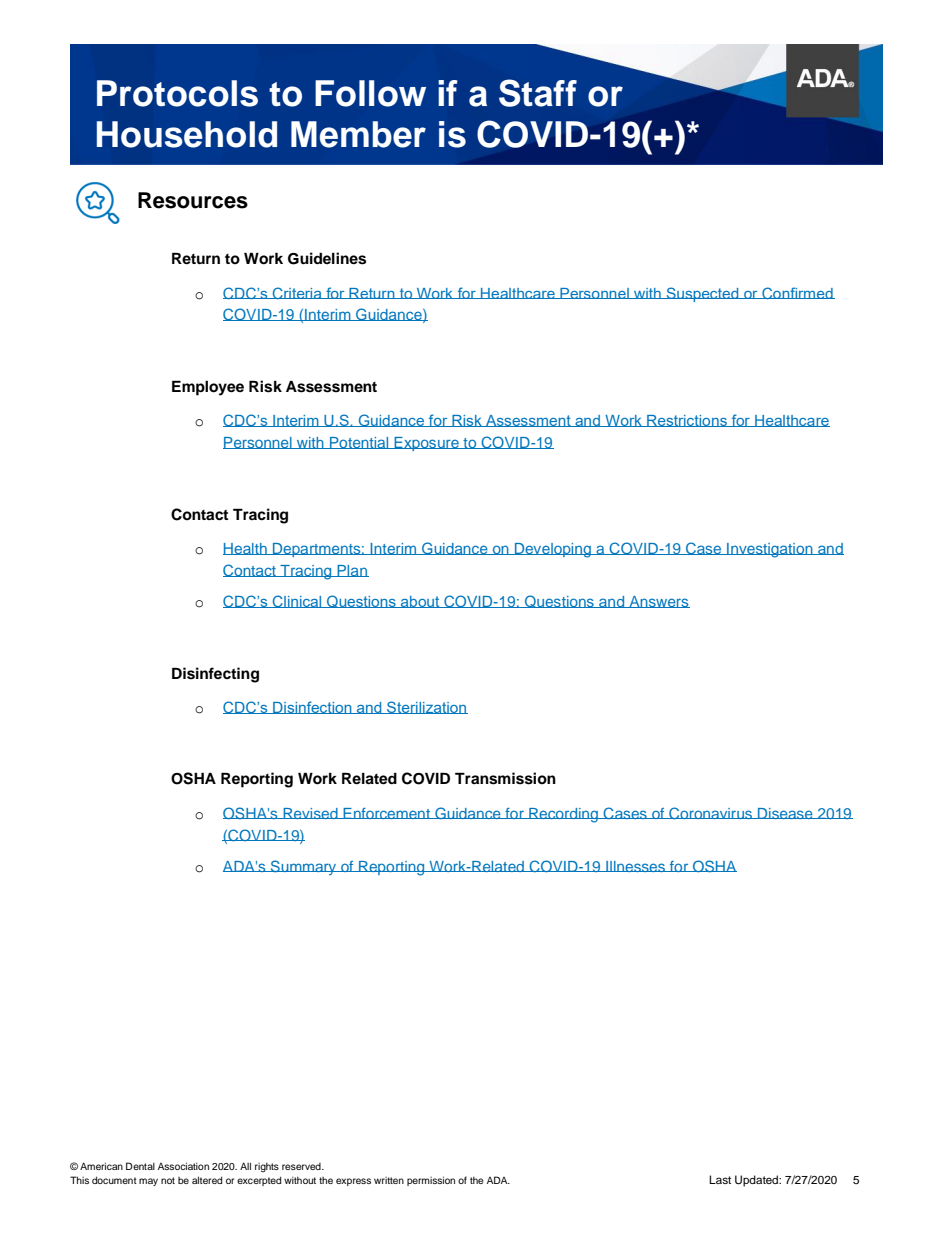 Image resolution: width=952 pixels, height=1233 pixels. Describe the element at coordinates (187, 134) in the image. I see `Household` at that location.
